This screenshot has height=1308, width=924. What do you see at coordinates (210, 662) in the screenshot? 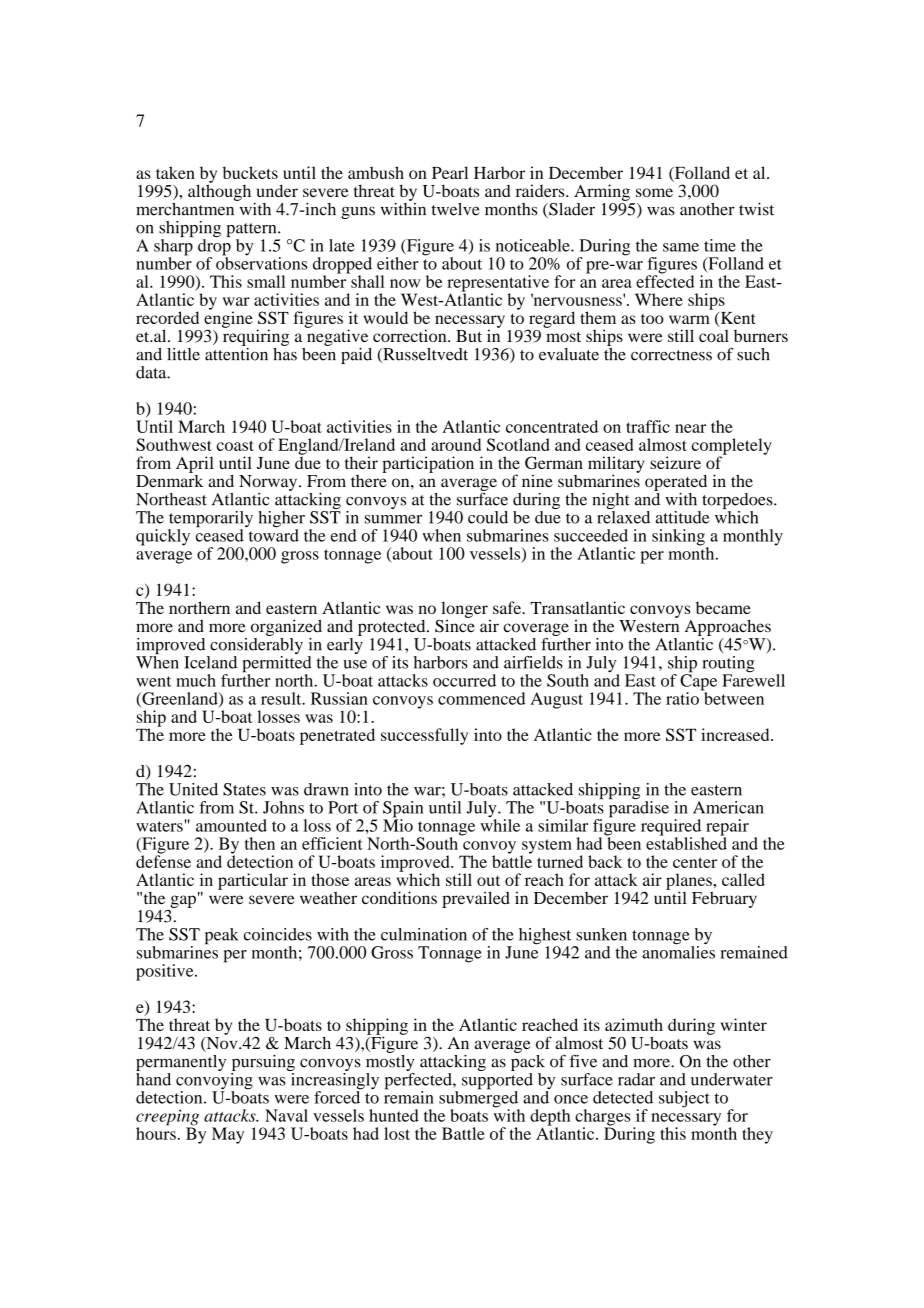
I see `Iceland` at bounding box center [210, 662].
